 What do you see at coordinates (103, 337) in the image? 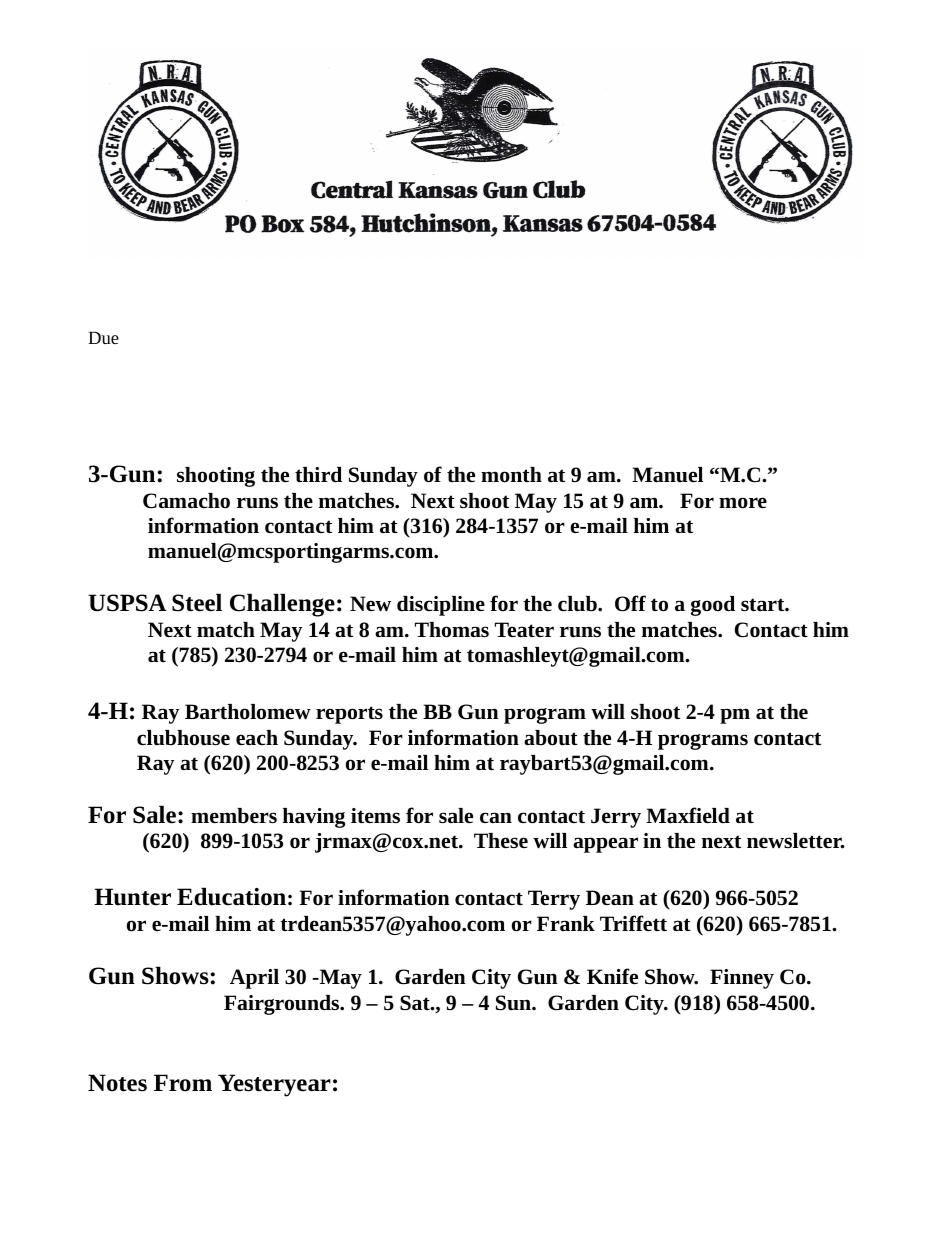
I see `Due` at bounding box center [103, 337].
